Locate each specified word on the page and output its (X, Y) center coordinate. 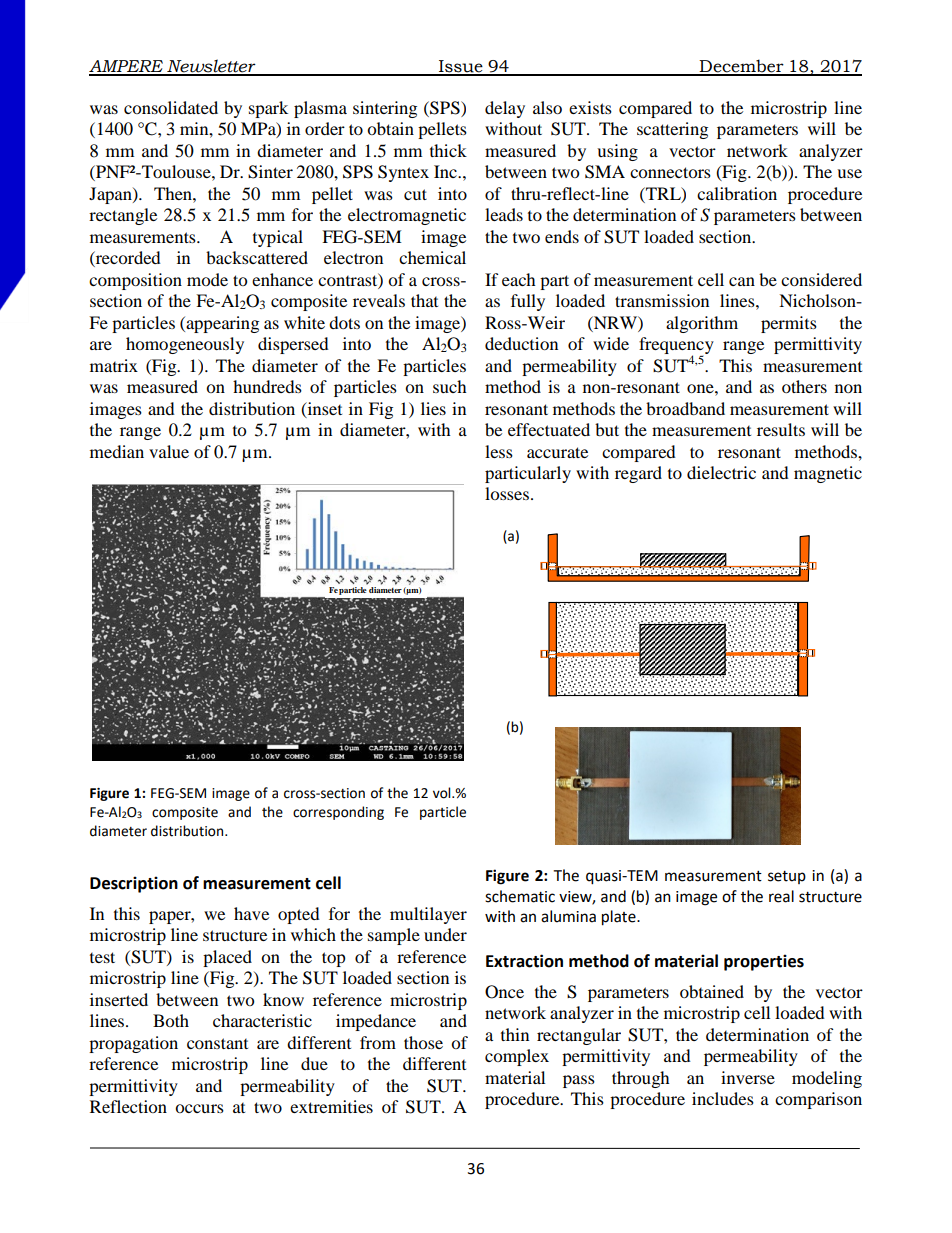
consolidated (171, 107)
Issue (461, 67)
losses (507, 493)
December (742, 67)
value (169, 451)
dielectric (721, 472)
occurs (199, 1108)
